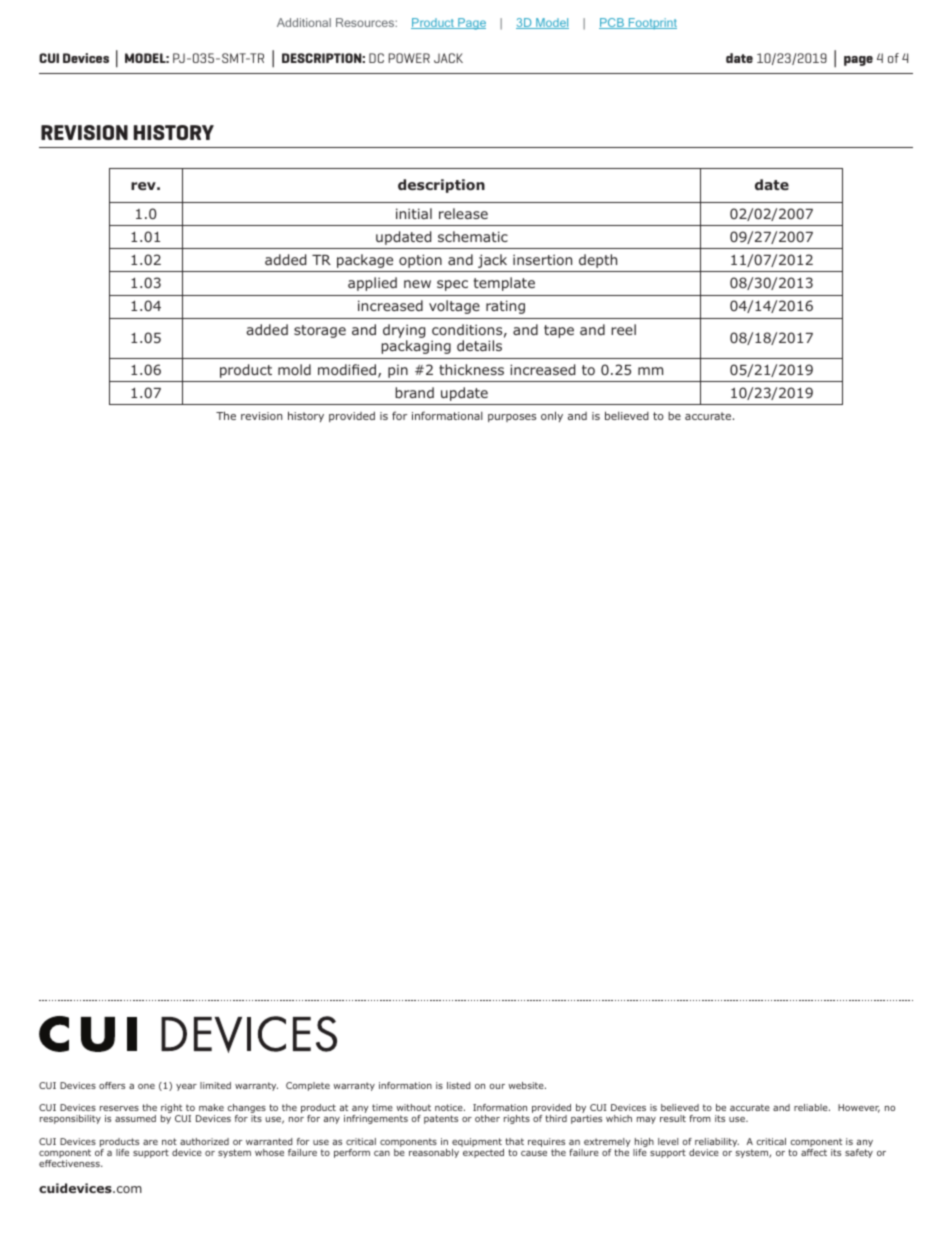 This screenshot has width=952, height=1233. I want to click on modified, so click(348, 371).
